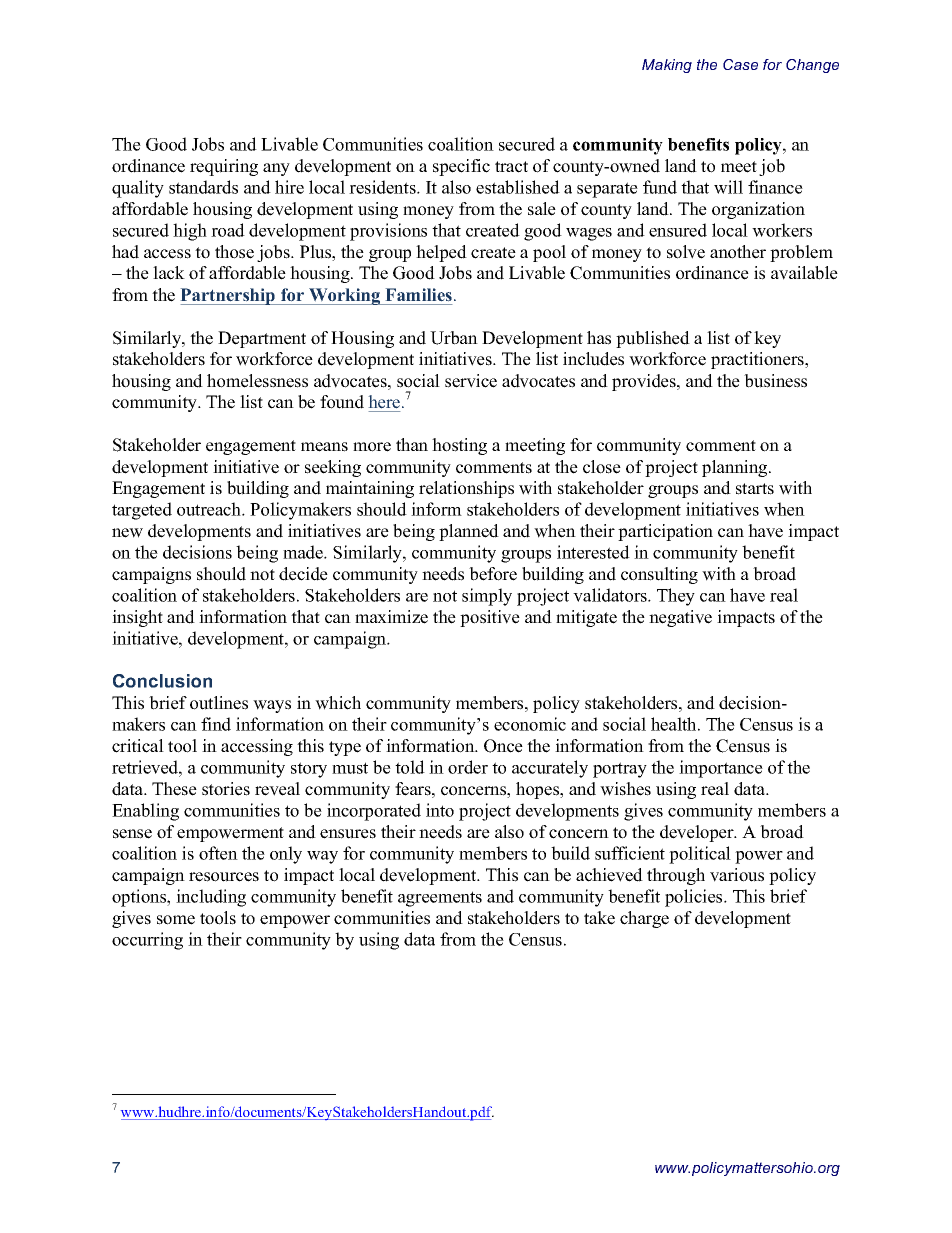 Image resolution: width=952 pixels, height=1233 pixels. Describe the element at coordinates (440, 899) in the image. I see `agreements` at that location.
